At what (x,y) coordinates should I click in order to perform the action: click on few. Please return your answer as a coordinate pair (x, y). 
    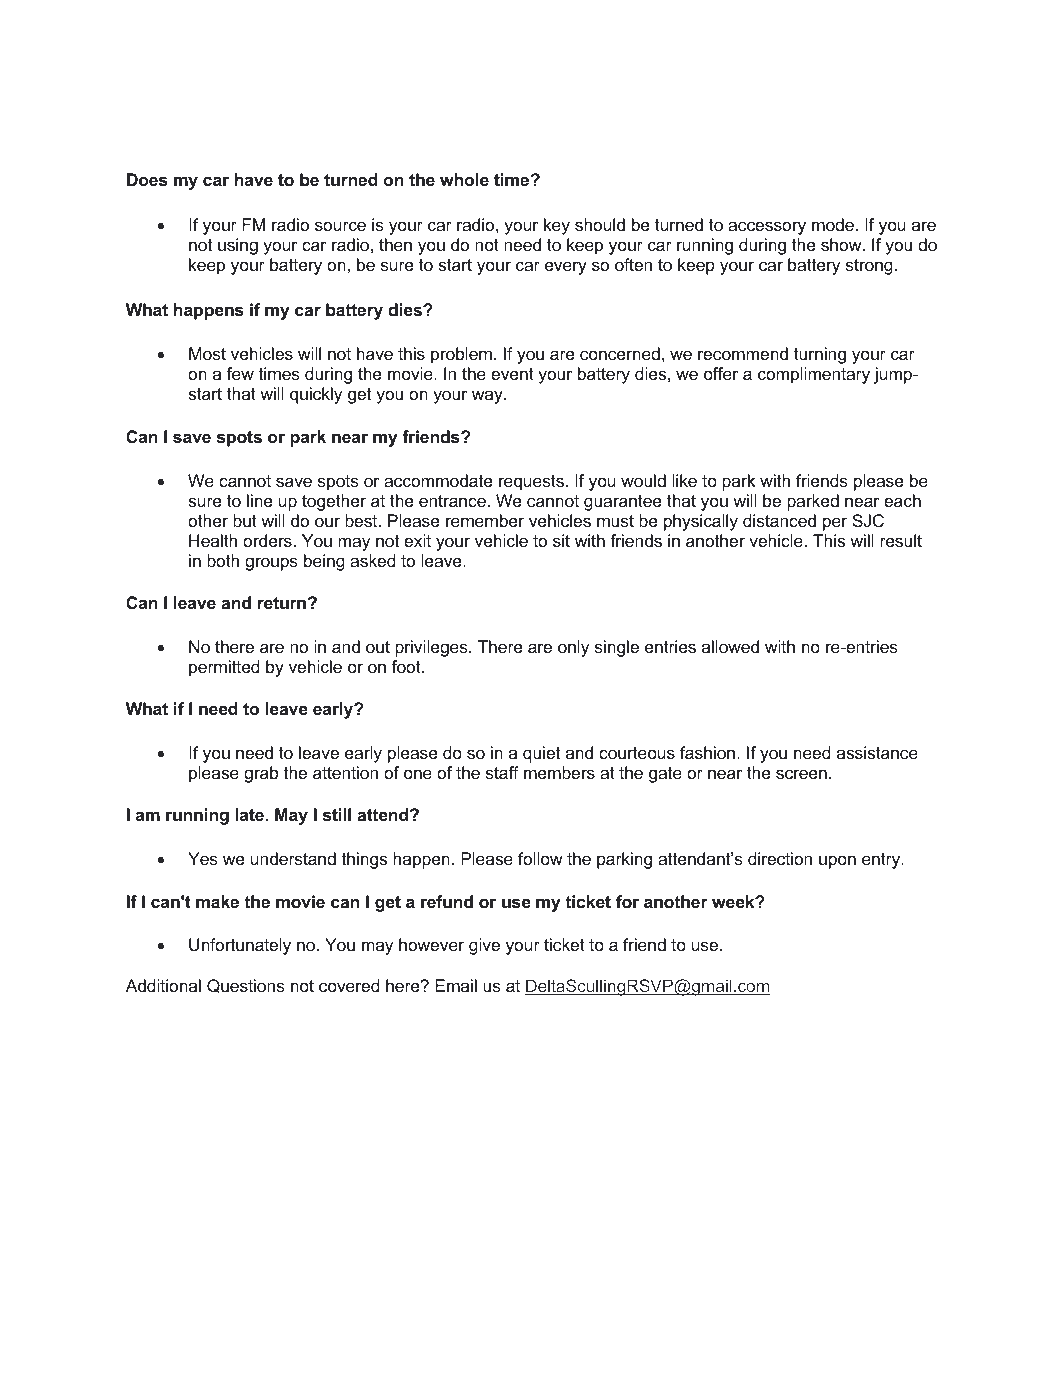
    Looking at the image, I should click on (240, 373).
